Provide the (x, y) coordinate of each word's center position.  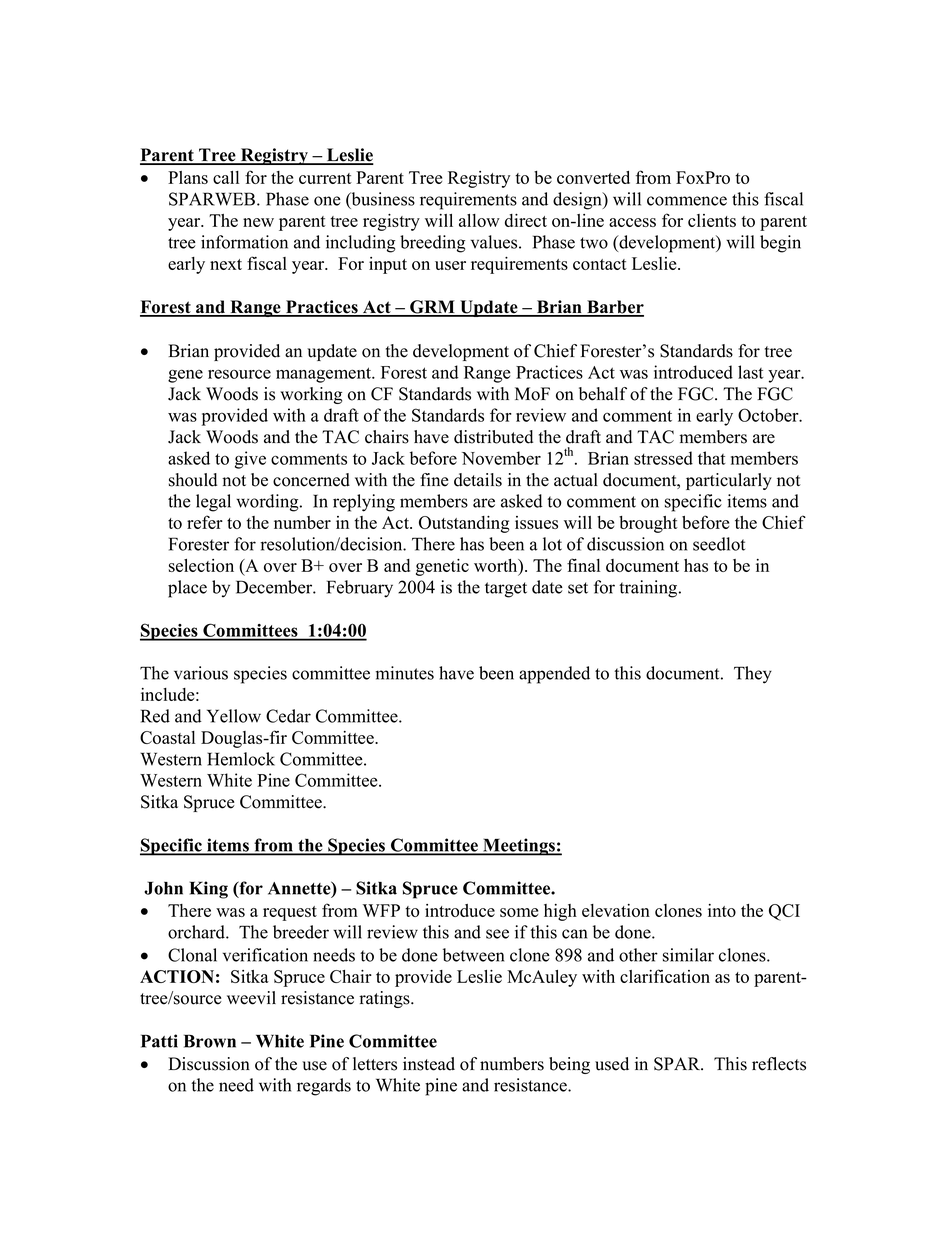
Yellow (234, 716)
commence (687, 201)
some (519, 912)
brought (648, 524)
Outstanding (464, 524)
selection (201, 565)
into (722, 910)
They (753, 675)
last (751, 372)
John (163, 888)
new (258, 222)
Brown (210, 1041)
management (325, 375)
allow (479, 220)
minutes (405, 673)
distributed (493, 437)
